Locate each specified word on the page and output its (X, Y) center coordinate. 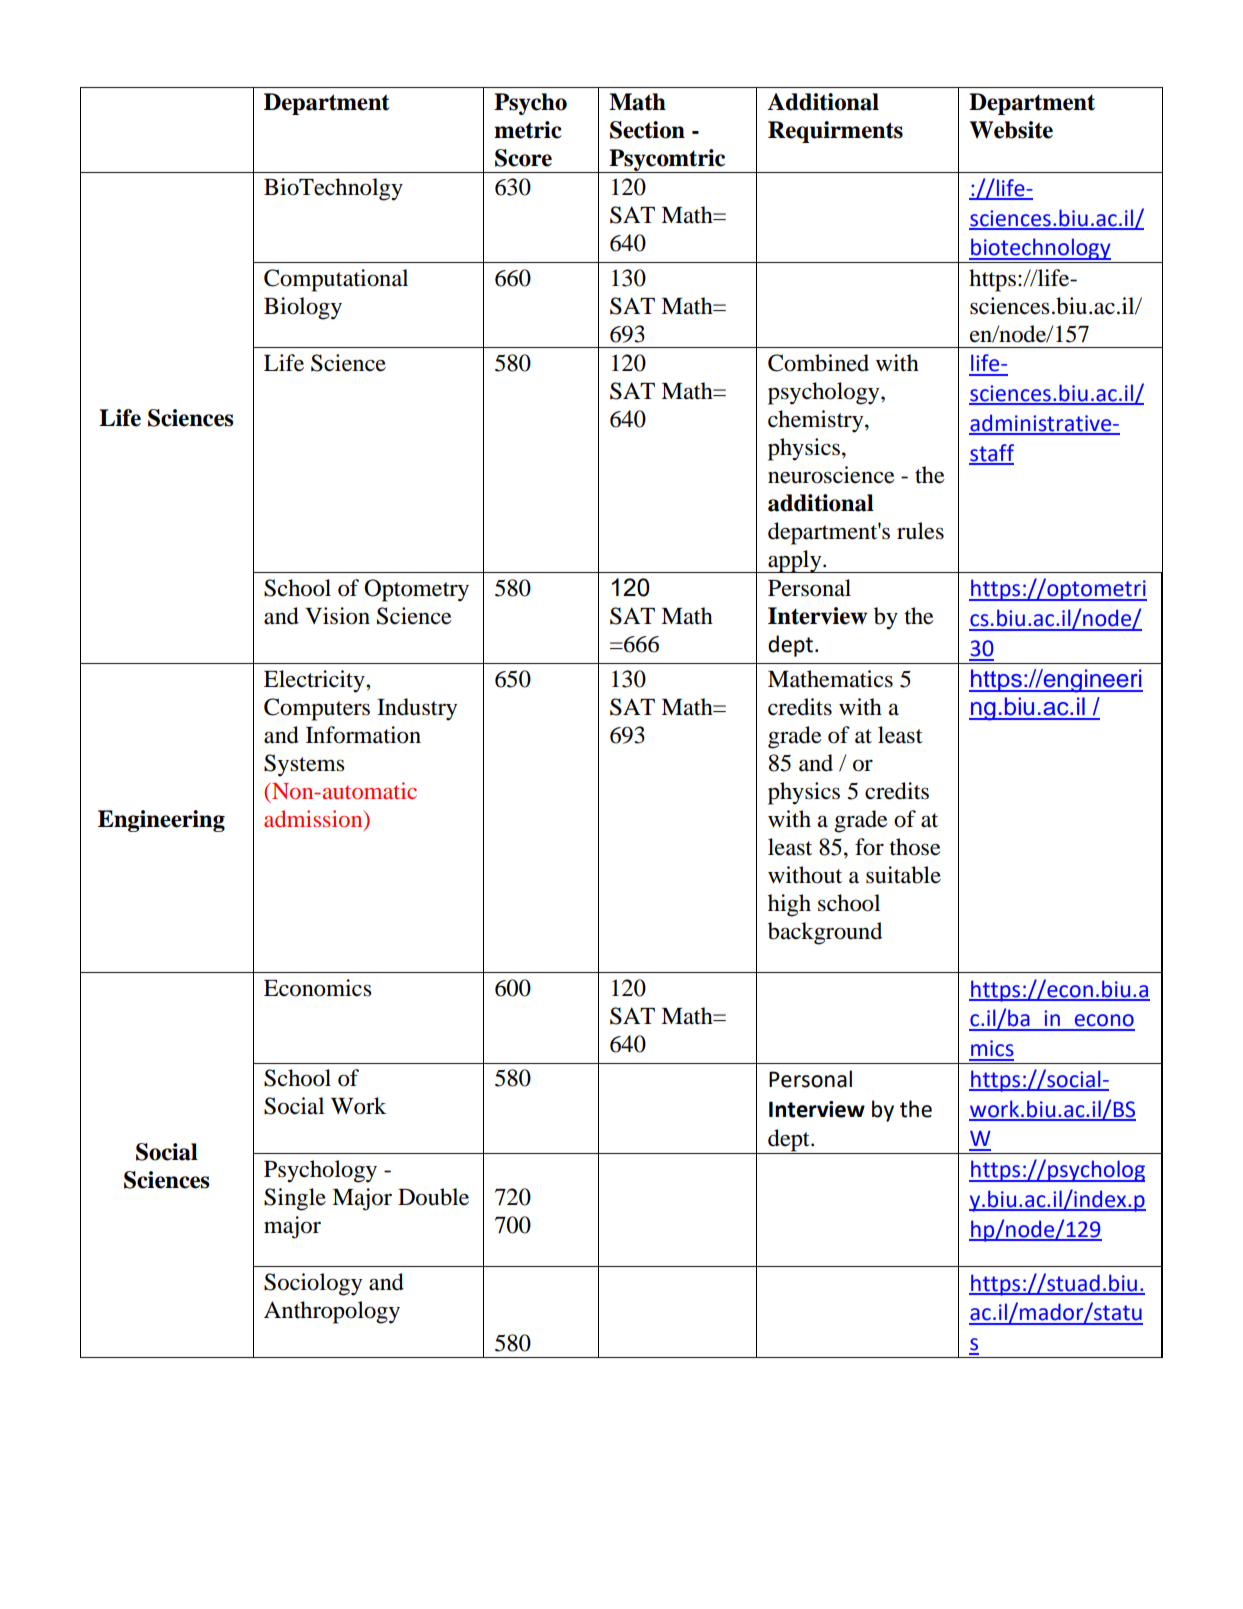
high (789, 905)
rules (920, 531)
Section (647, 130)
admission (314, 820)
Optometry (416, 590)
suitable (903, 875)
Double (433, 1197)
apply (795, 561)
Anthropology (332, 1312)
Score (523, 158)
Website (1011, 130)
